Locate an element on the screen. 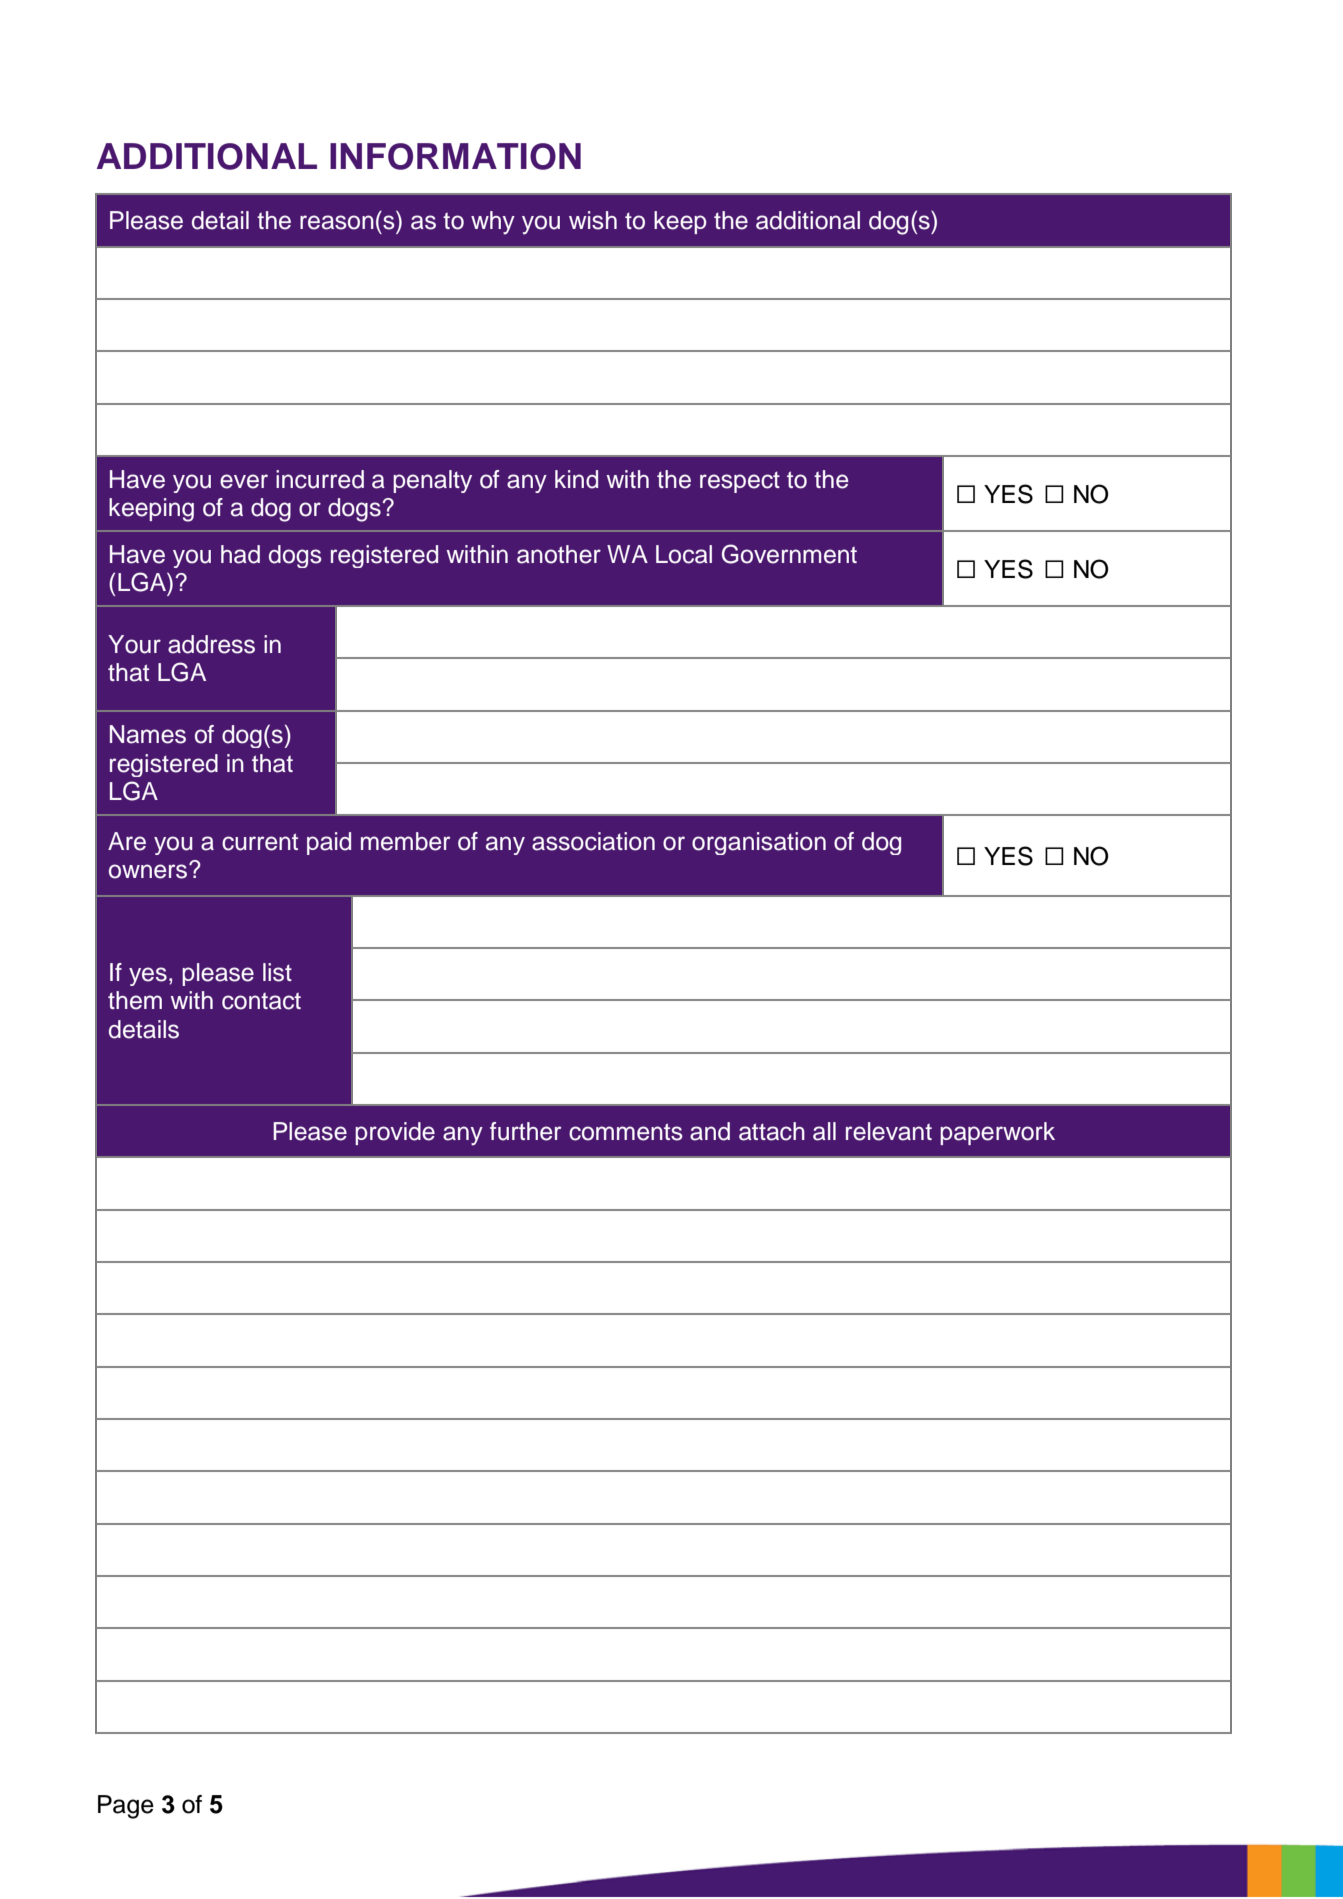 The width and height of the screenshot is (1343, 1899). contact is located at coordinates (261, 1001).
